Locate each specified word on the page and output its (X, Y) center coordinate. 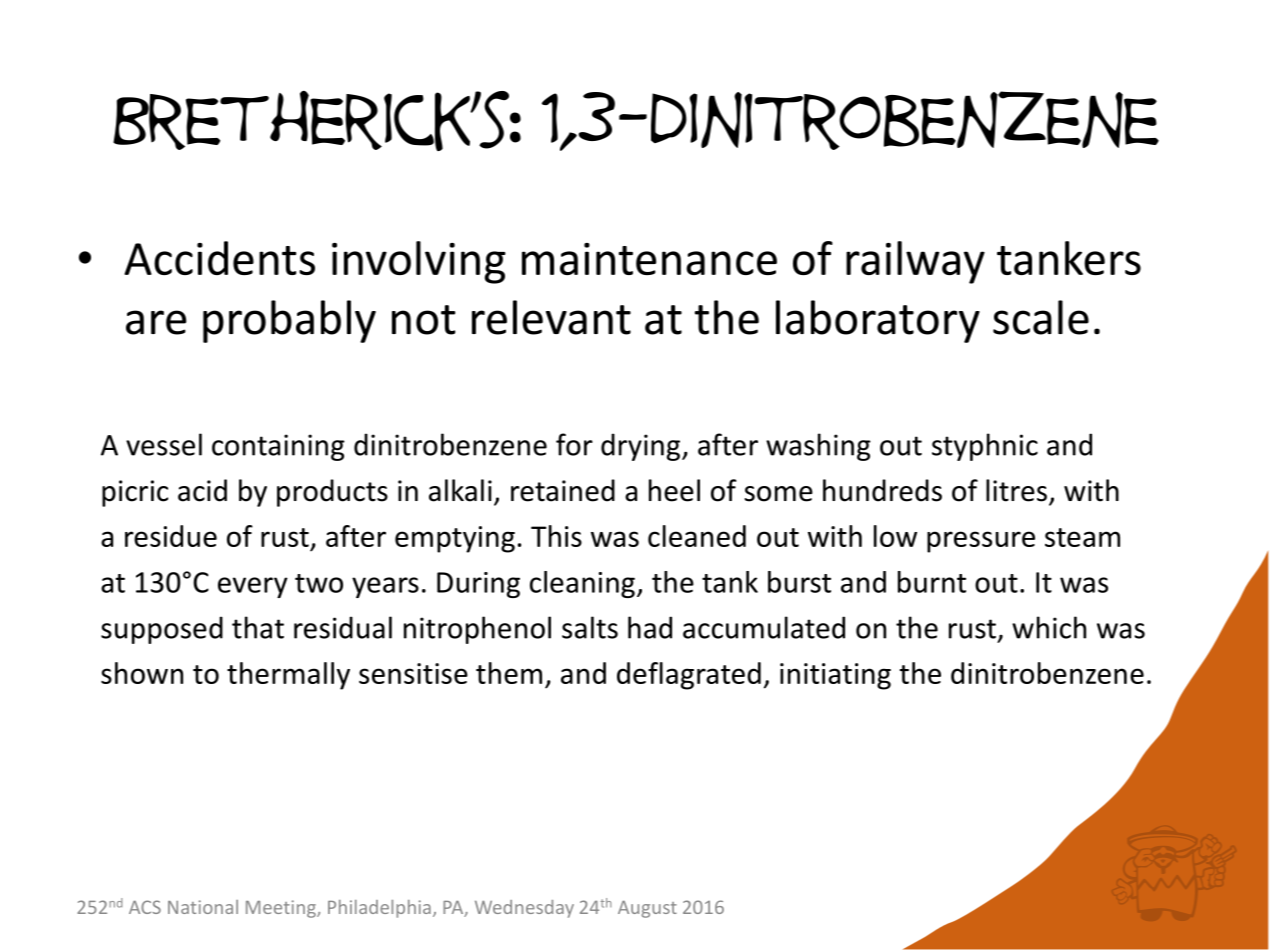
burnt (932, 582)
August (647, 909)
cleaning (582, 584)
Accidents (219, 258)
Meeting (282, 909)
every (253, 587)
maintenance (649, 259)
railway (915, 262)
